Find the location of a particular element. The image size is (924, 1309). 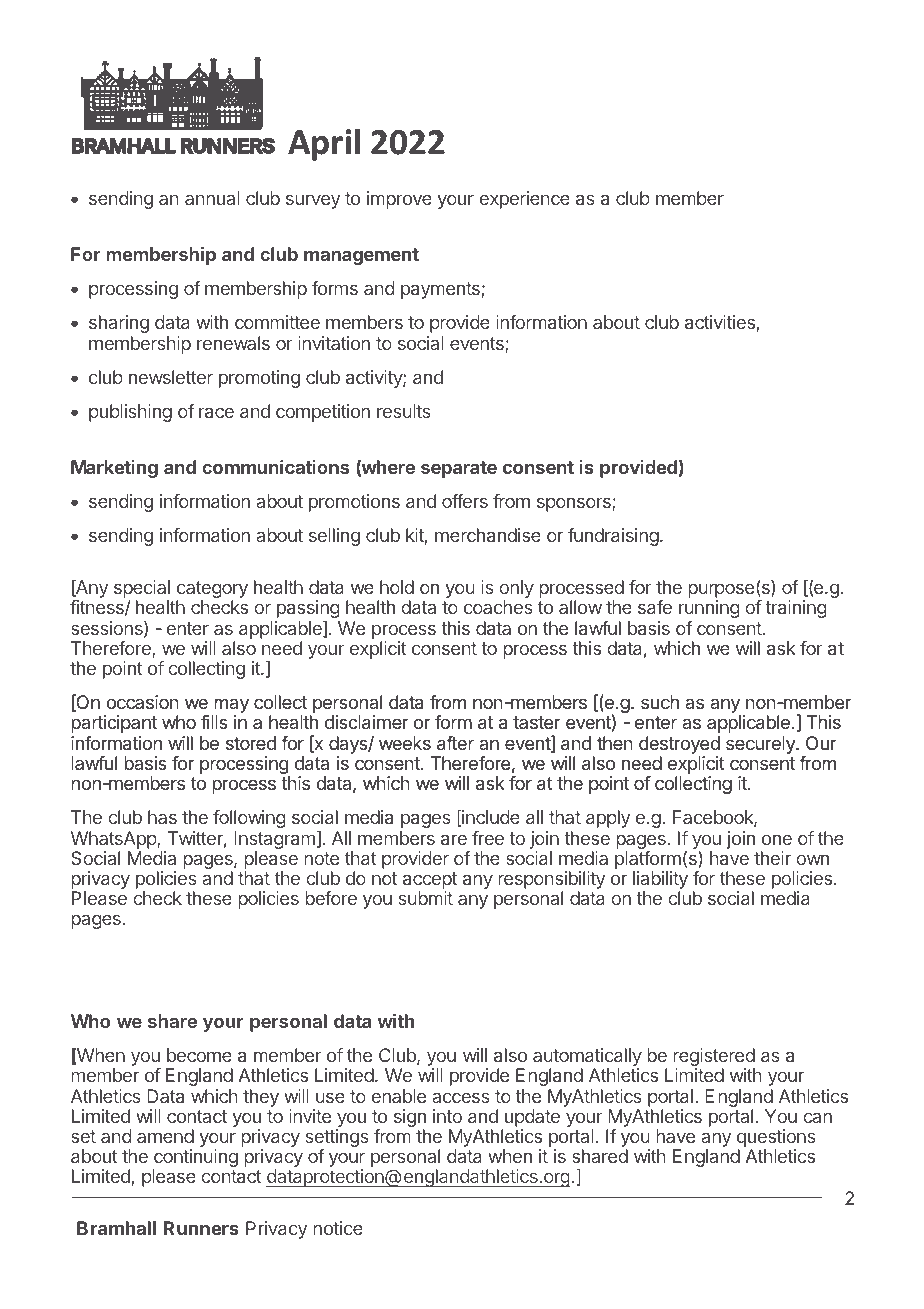

annual is located at coordinates (212, 198).
